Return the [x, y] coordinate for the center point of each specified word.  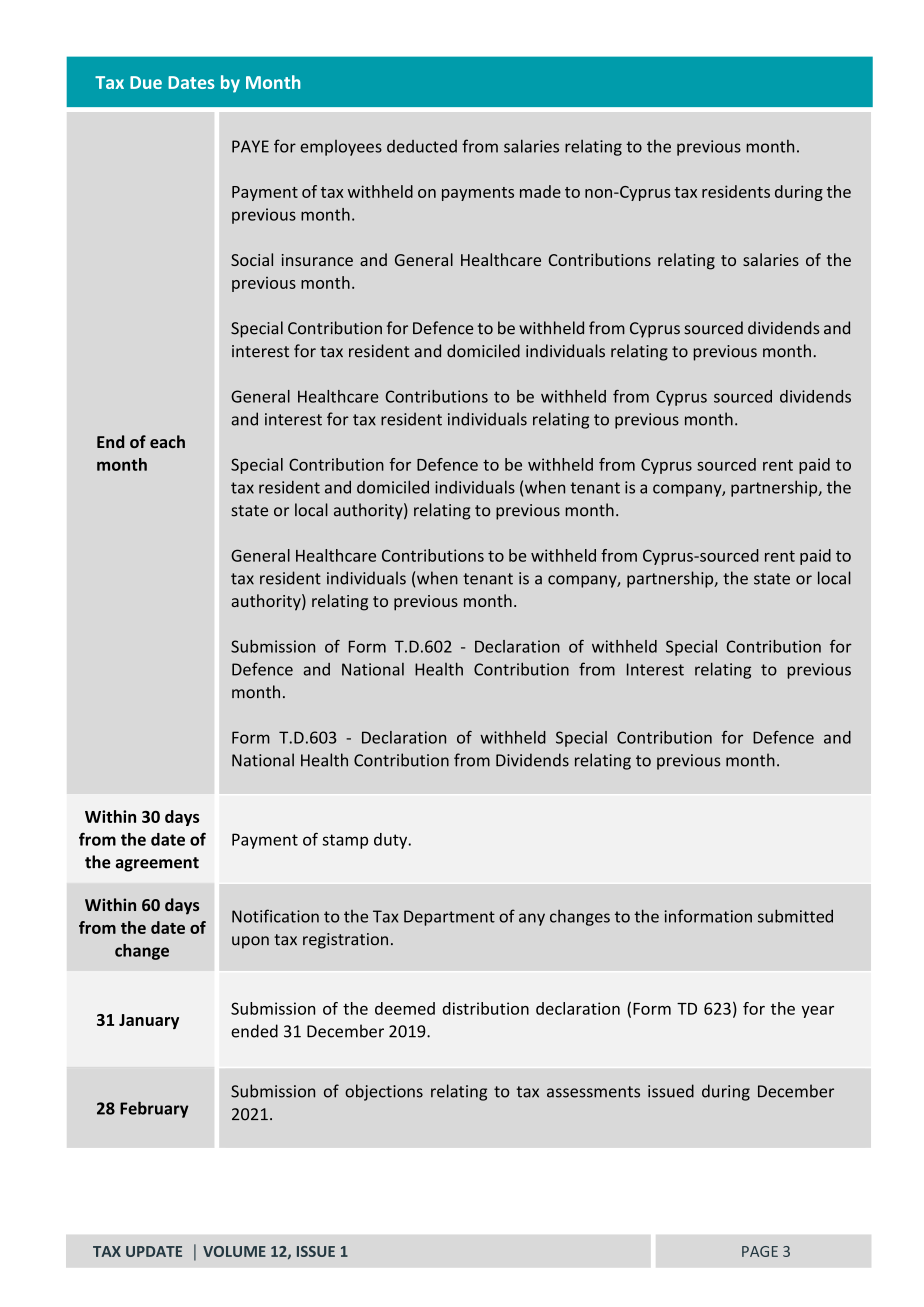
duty [392, 841]
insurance [317, 260]
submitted [795, 916]
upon [250, 942]
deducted [422, 146]
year [817, 1012]
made [540, 191]
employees [341, 148]
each [167, 441]
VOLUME [234, 1251]
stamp [345, 841]
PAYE [250, 146]
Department [449, 918]
